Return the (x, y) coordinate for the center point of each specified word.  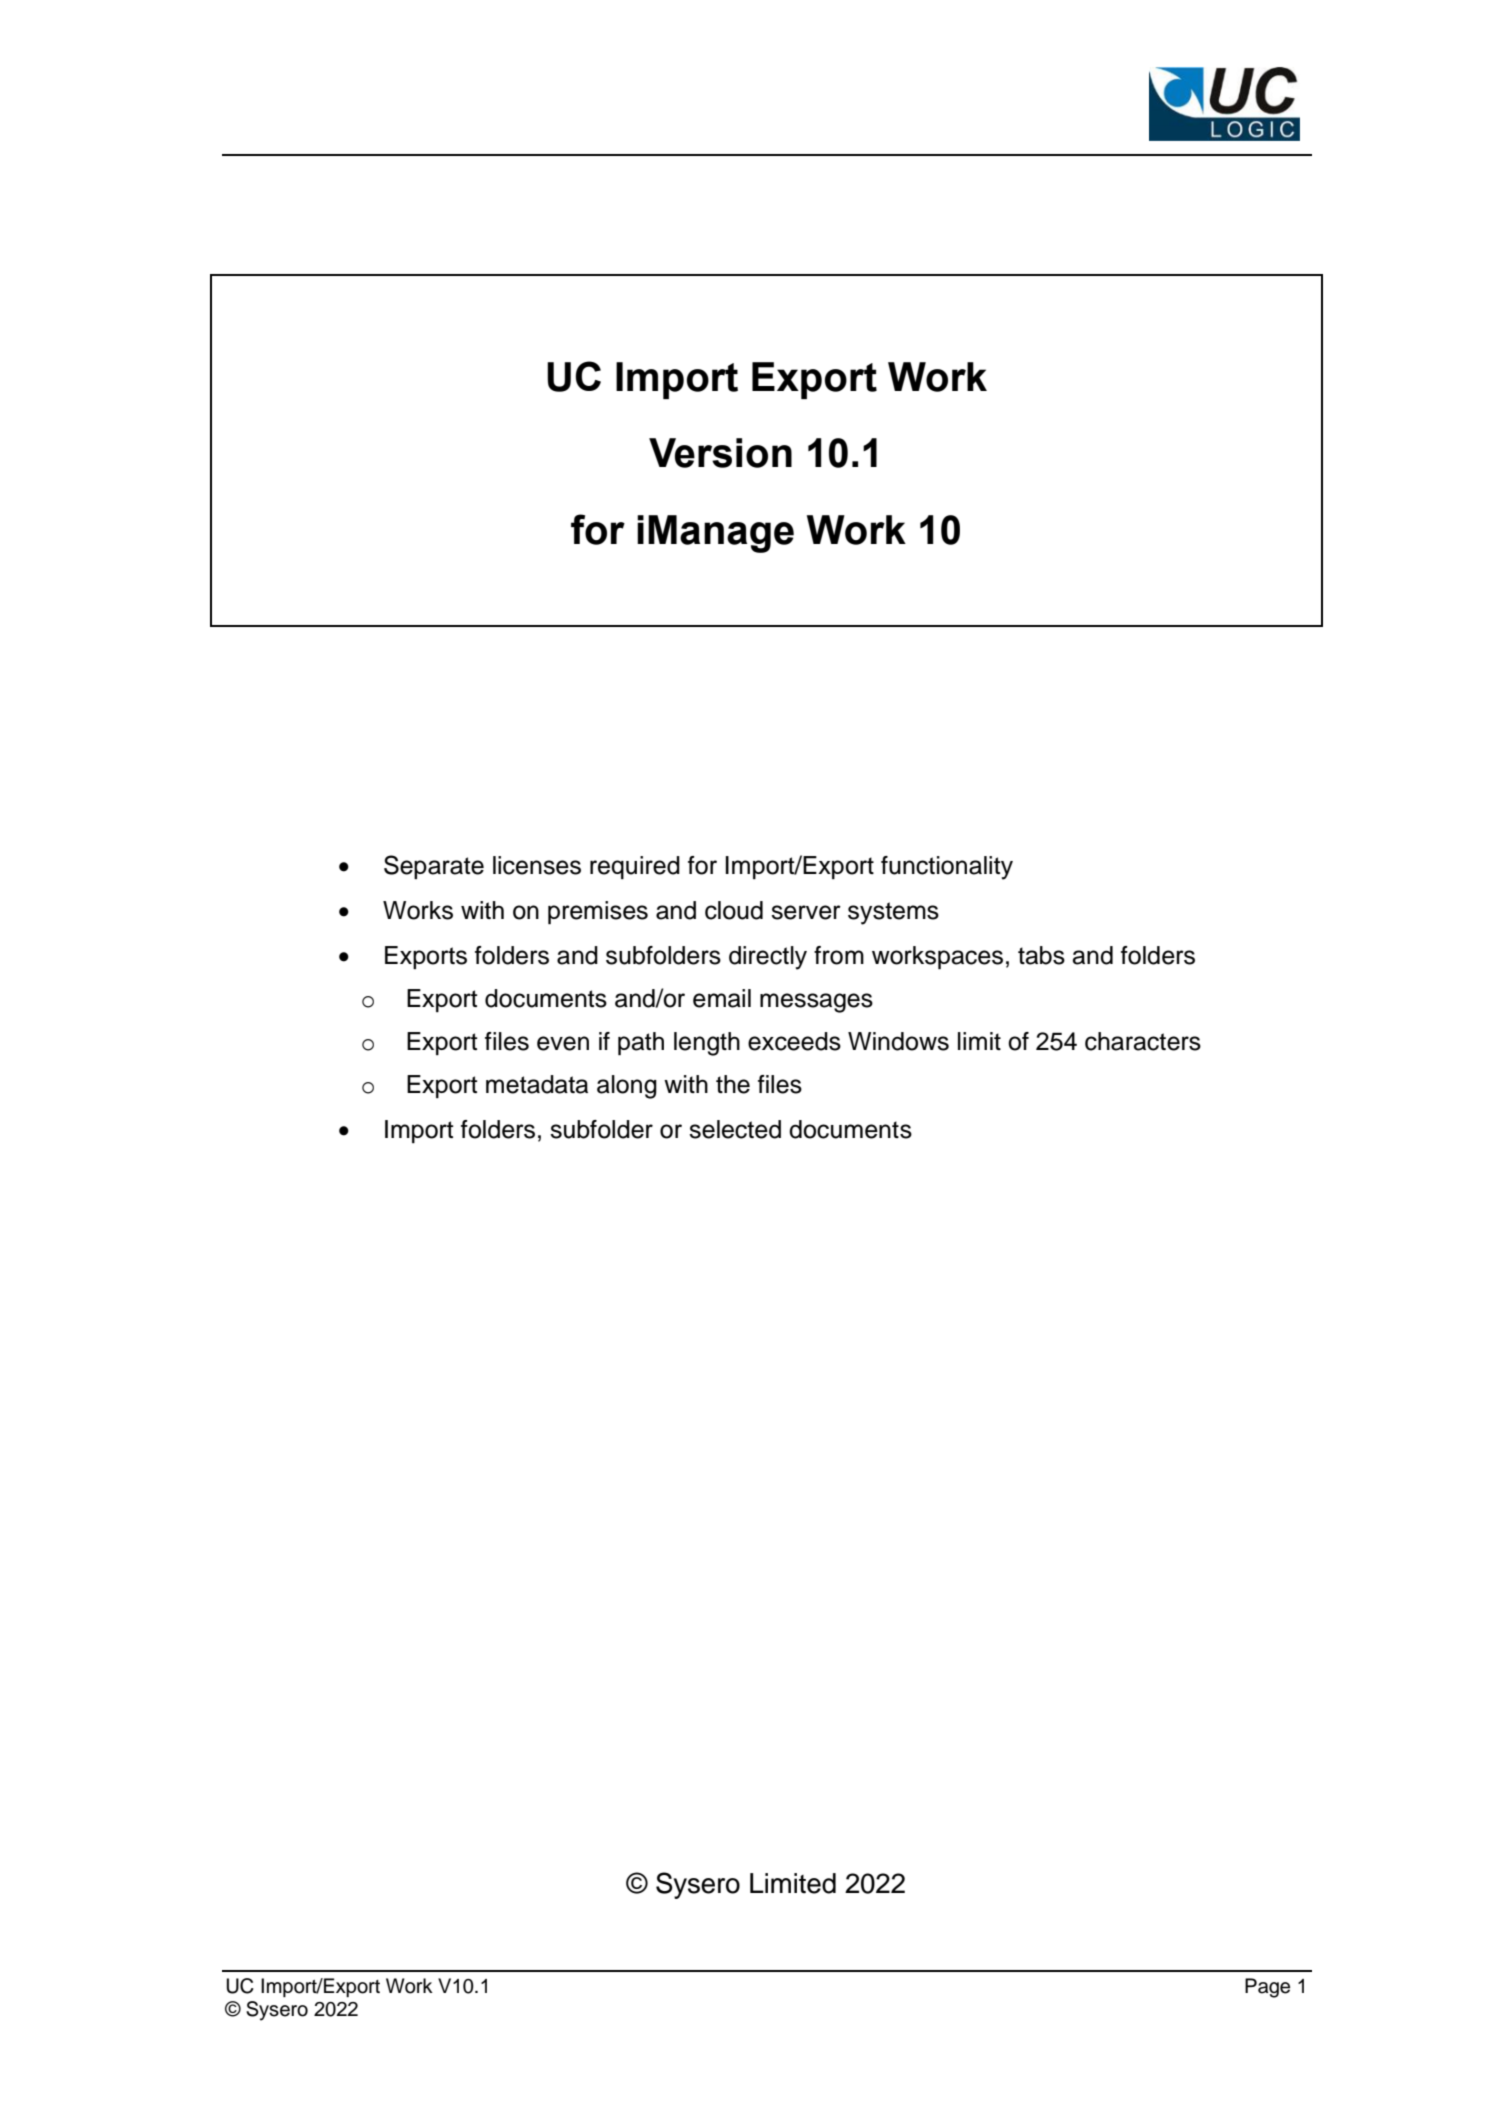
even (563, 1043)
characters (1143, 1041)
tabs (1041, 955)
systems (893, 913)
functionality (947, 868)
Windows (898, 1041)
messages (816, 1003)
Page (1267, 1988)
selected (735, 1129)
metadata (537, 1084)
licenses (537, 865)
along (627, 1087)
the (733, 1084)
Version (720, 453)
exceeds (794, 1041)
